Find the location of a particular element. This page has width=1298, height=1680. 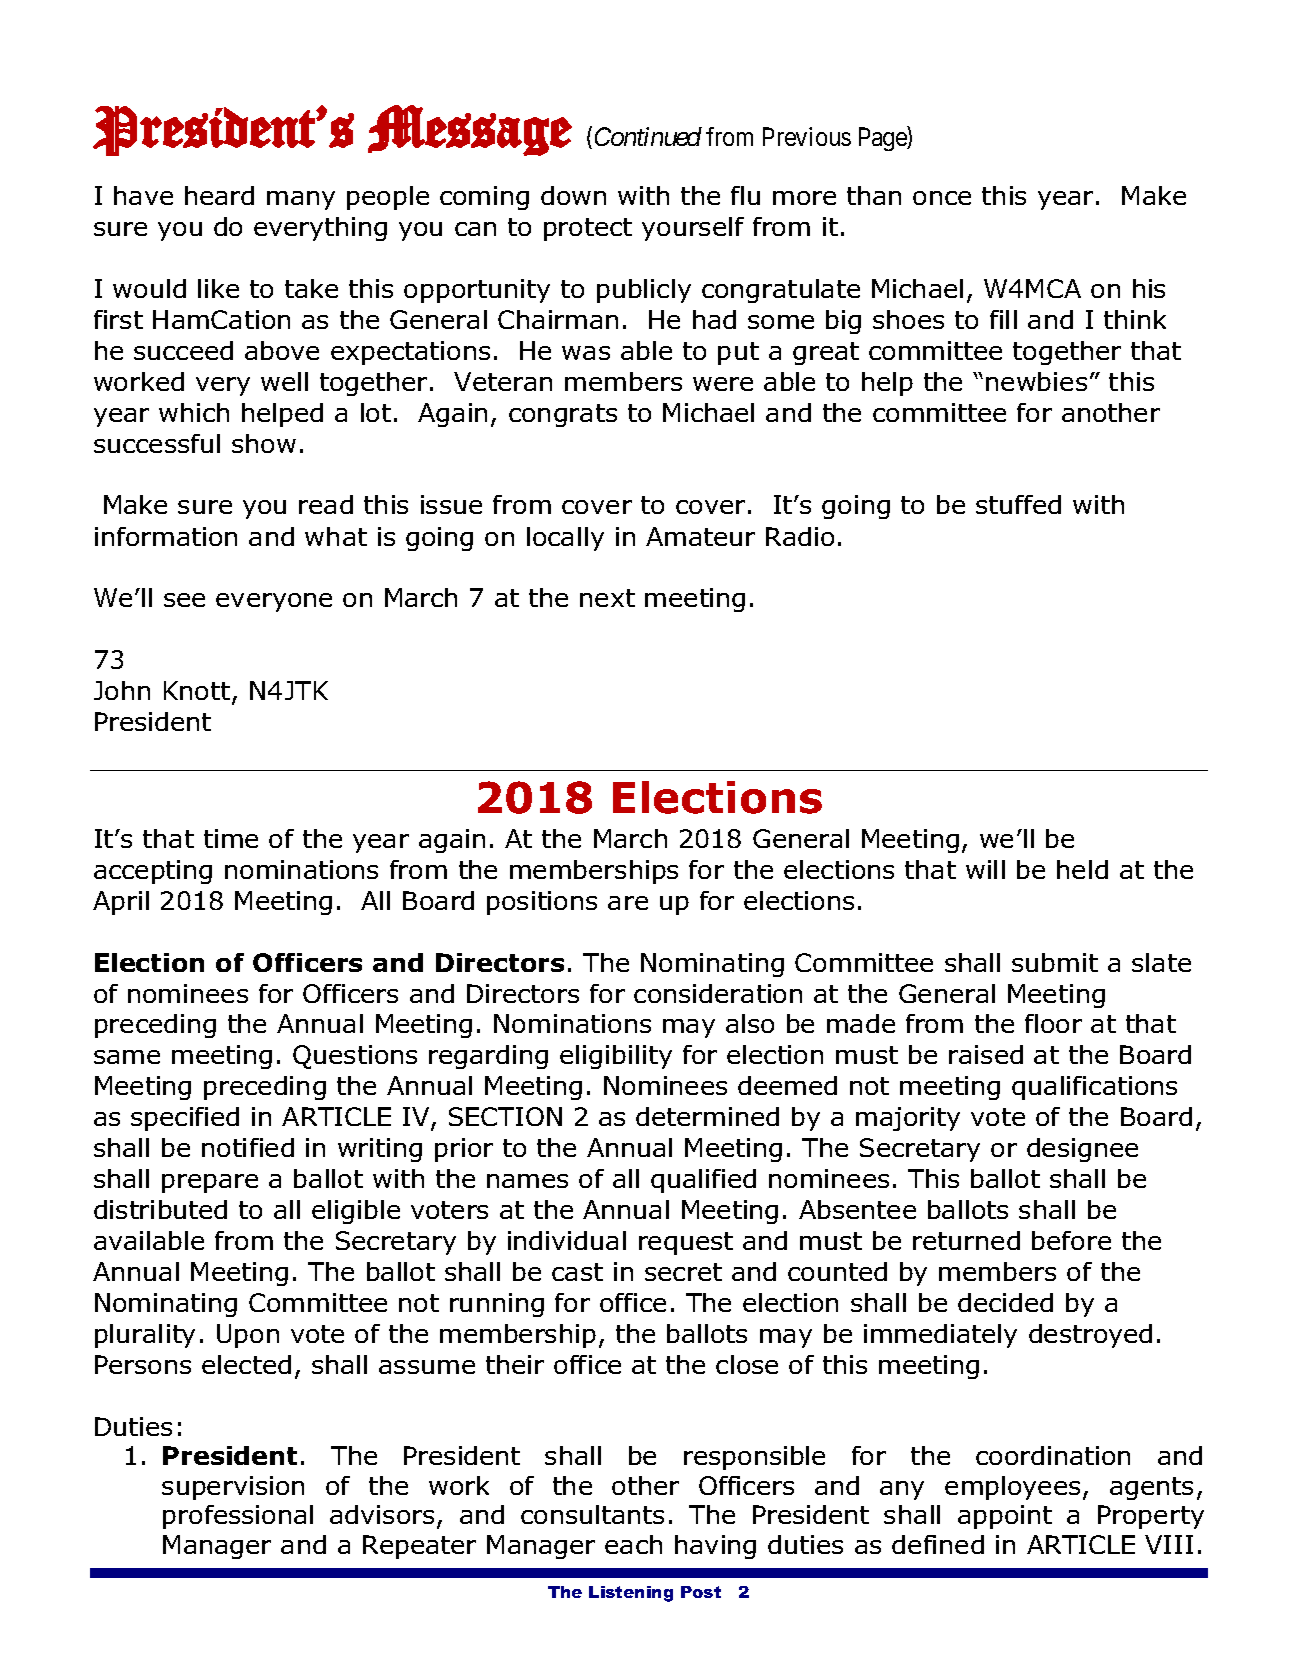

stuffed is located at coordinates (1018, 504).
